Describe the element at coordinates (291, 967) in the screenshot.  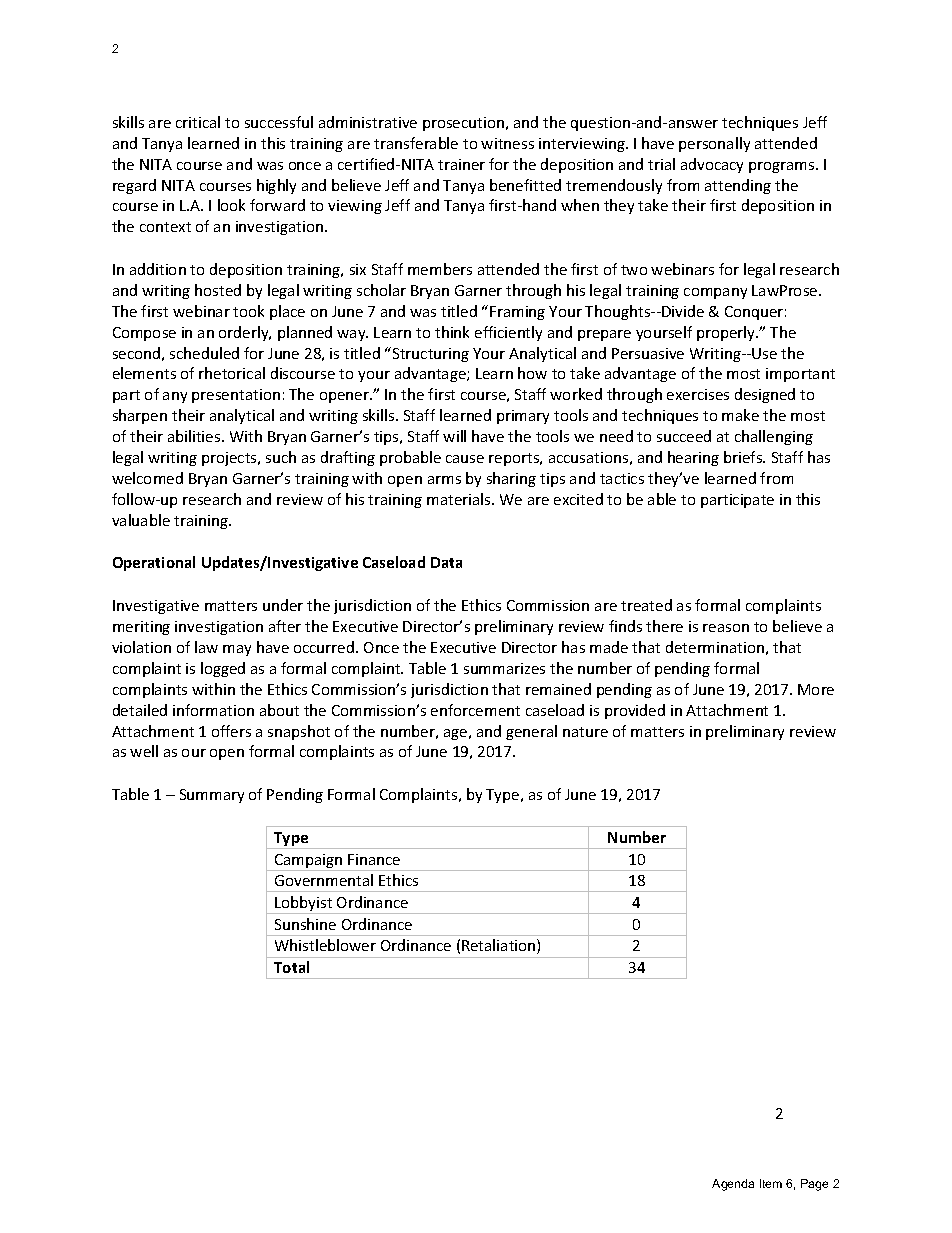
I see `Total` at that location.
